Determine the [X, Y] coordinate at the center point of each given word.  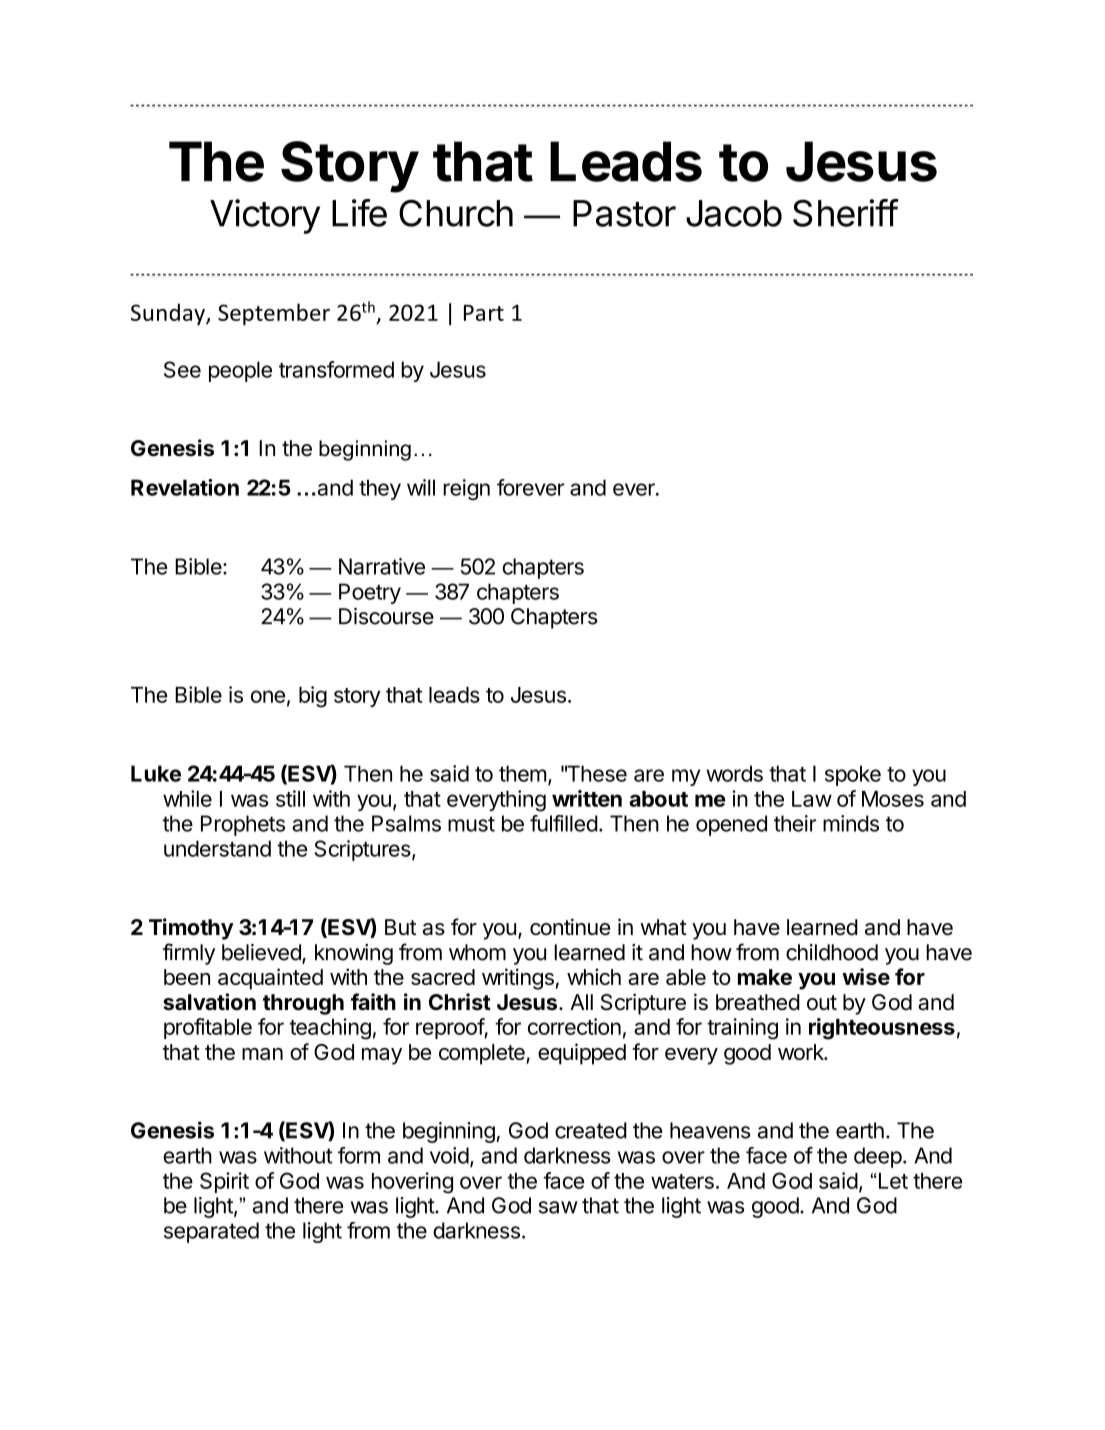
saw [558, 1207]
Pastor [624, 213]
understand [217, 848]
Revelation [185, 487]
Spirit [224, 1182]
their [795, 823]
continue [570, 927]
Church [456, 213]
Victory [265, 216]
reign [466, 489]
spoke [853, 775]
